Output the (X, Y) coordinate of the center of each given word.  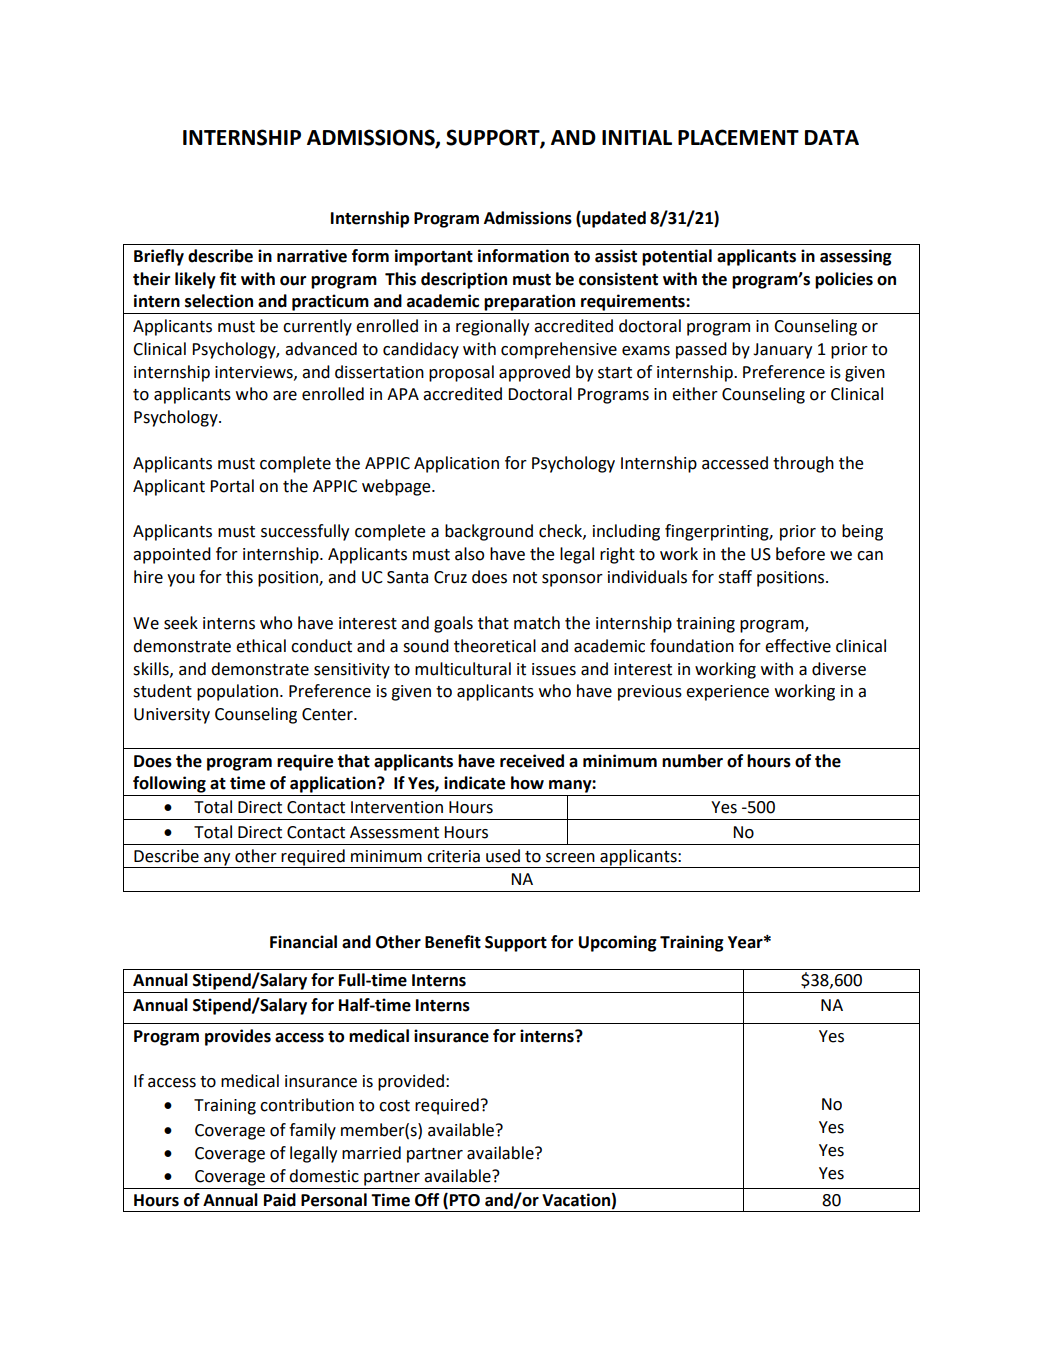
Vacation (576, 1200)
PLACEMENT (738, 137)
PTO (465, 1200)
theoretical (495, 646)
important (434, 257)
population (237, 692)
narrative (312, 256)
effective (798, 646)
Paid (280, 1200)
